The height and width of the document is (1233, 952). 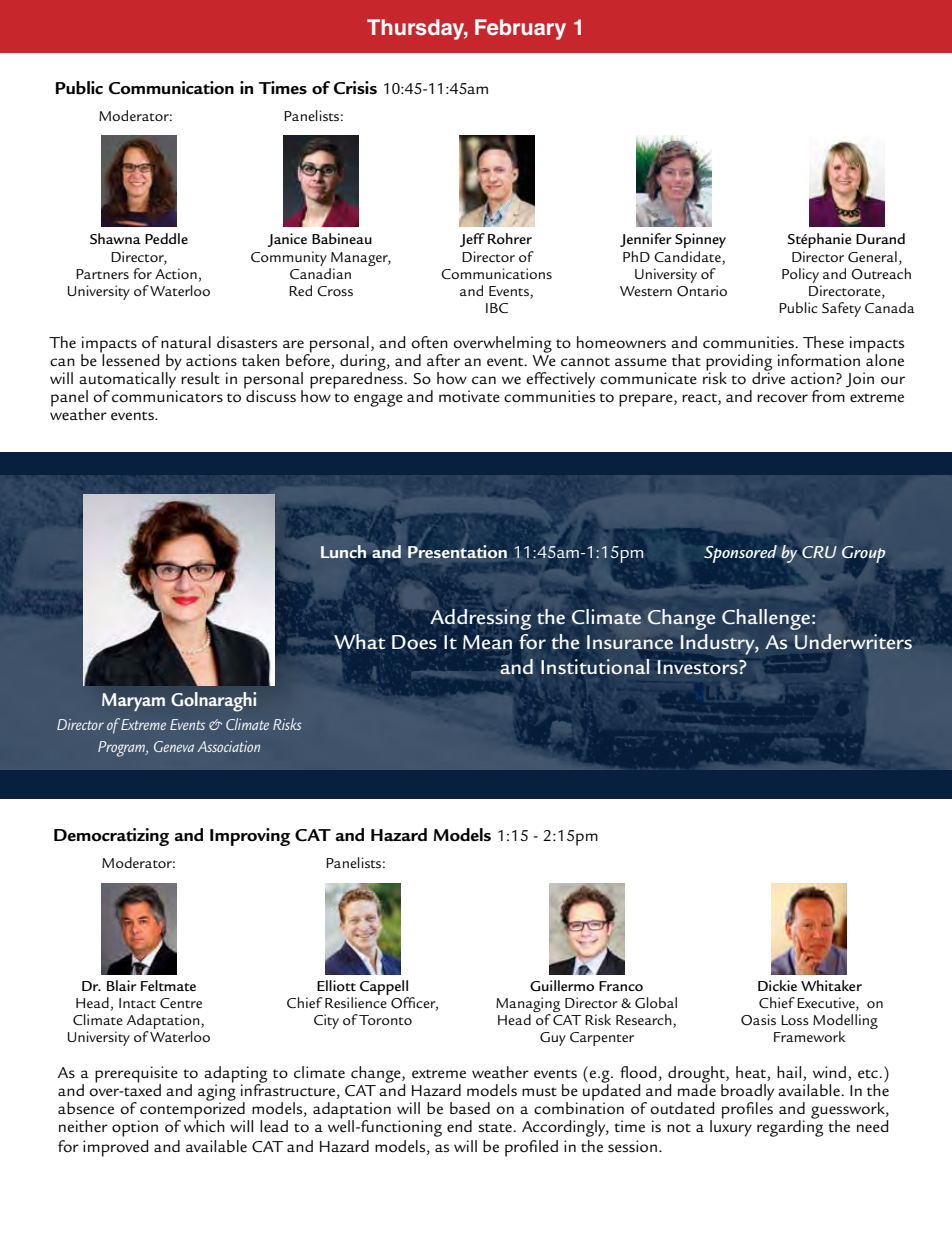 I want to click on Crisis, so click(x=355, y=88).
